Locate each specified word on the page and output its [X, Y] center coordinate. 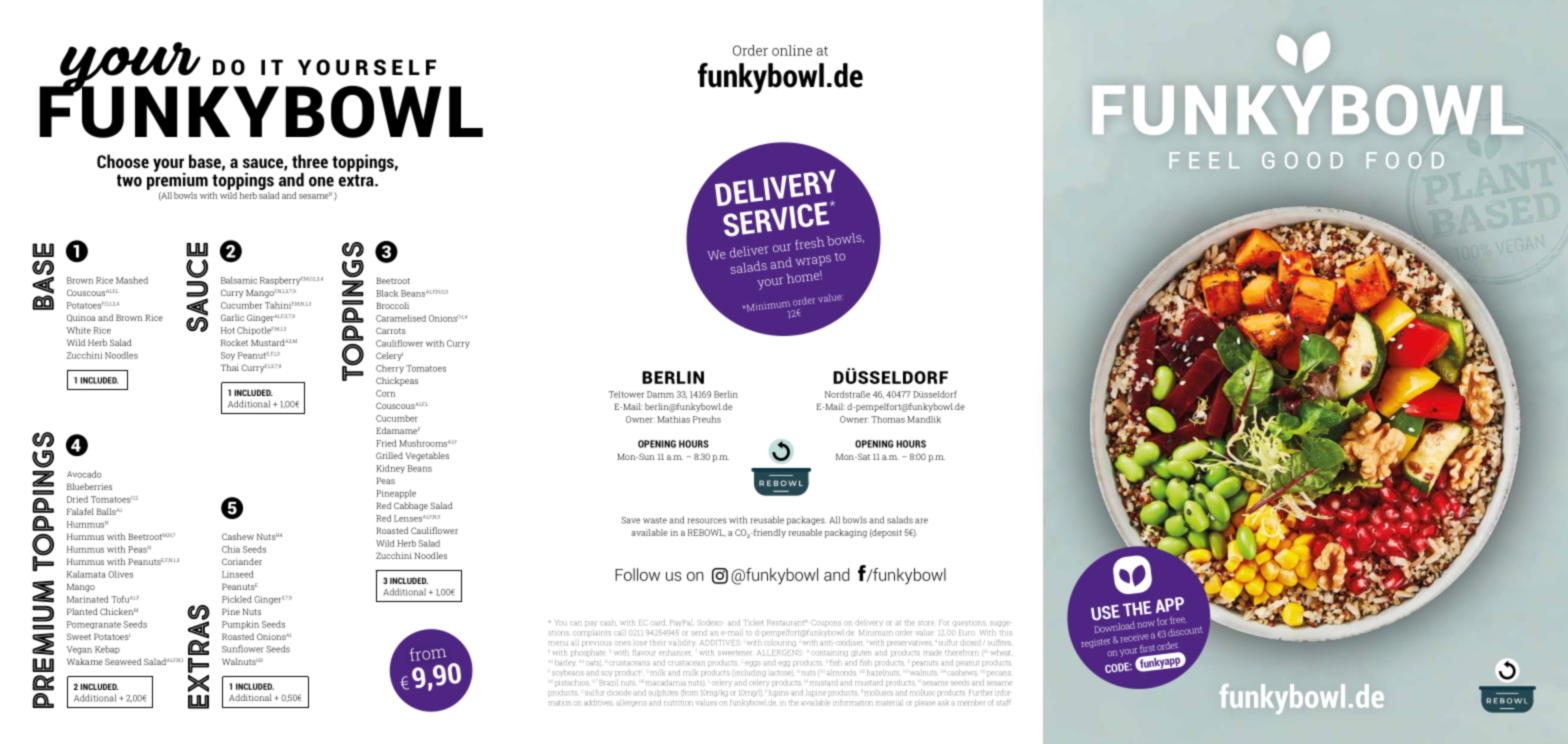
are [921, 521]
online [792, 50]
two [129, 180]
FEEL [1204, 160]
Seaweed [123, 661]
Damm [660, 394]
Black [387, 293]
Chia [231, 549]
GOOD [1302, 160]
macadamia [666, 683]
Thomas [888, 419]
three [310, 161]
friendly [768, 533]
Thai [230, 367]
